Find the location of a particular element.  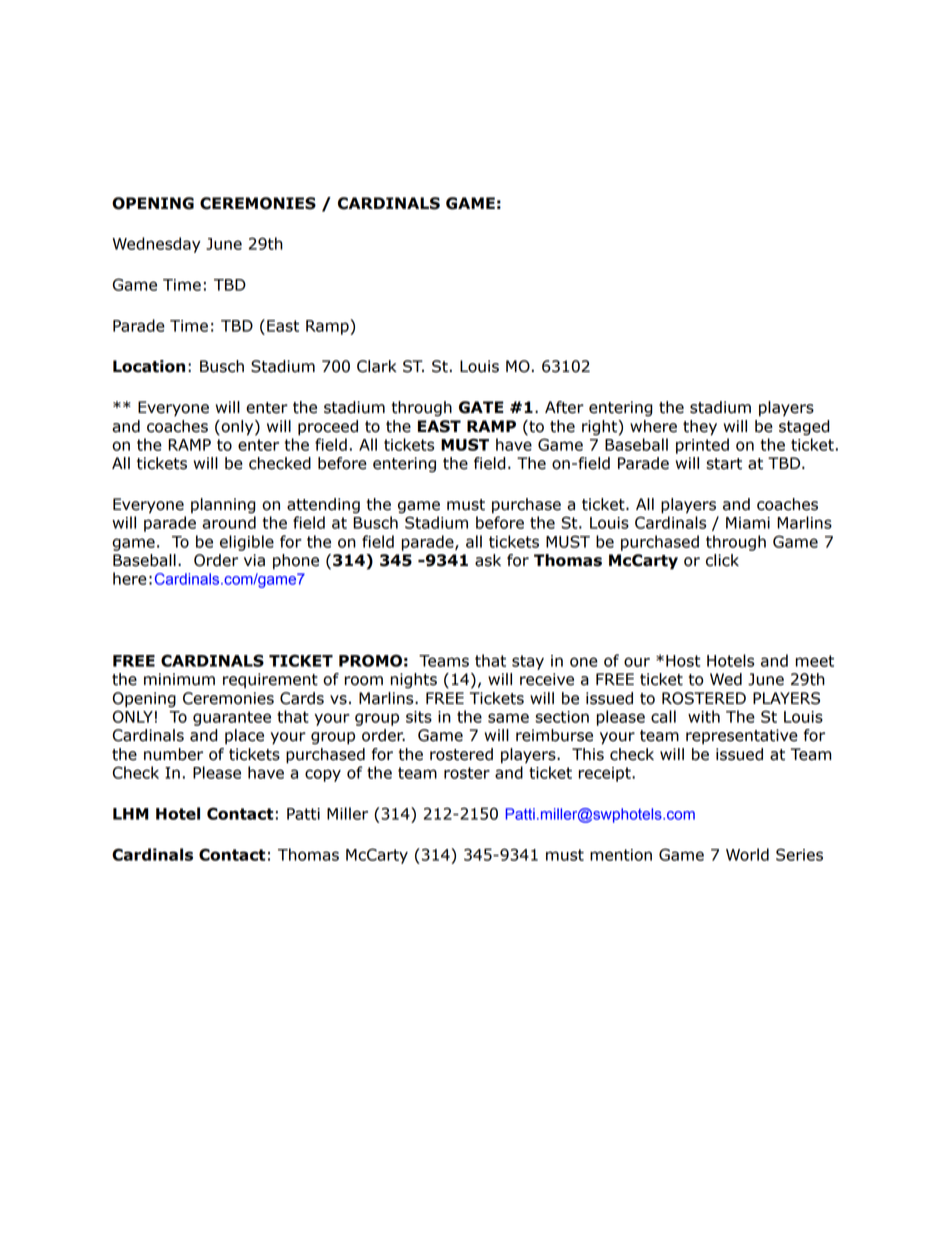

click is located at coordinates (722, 560).
